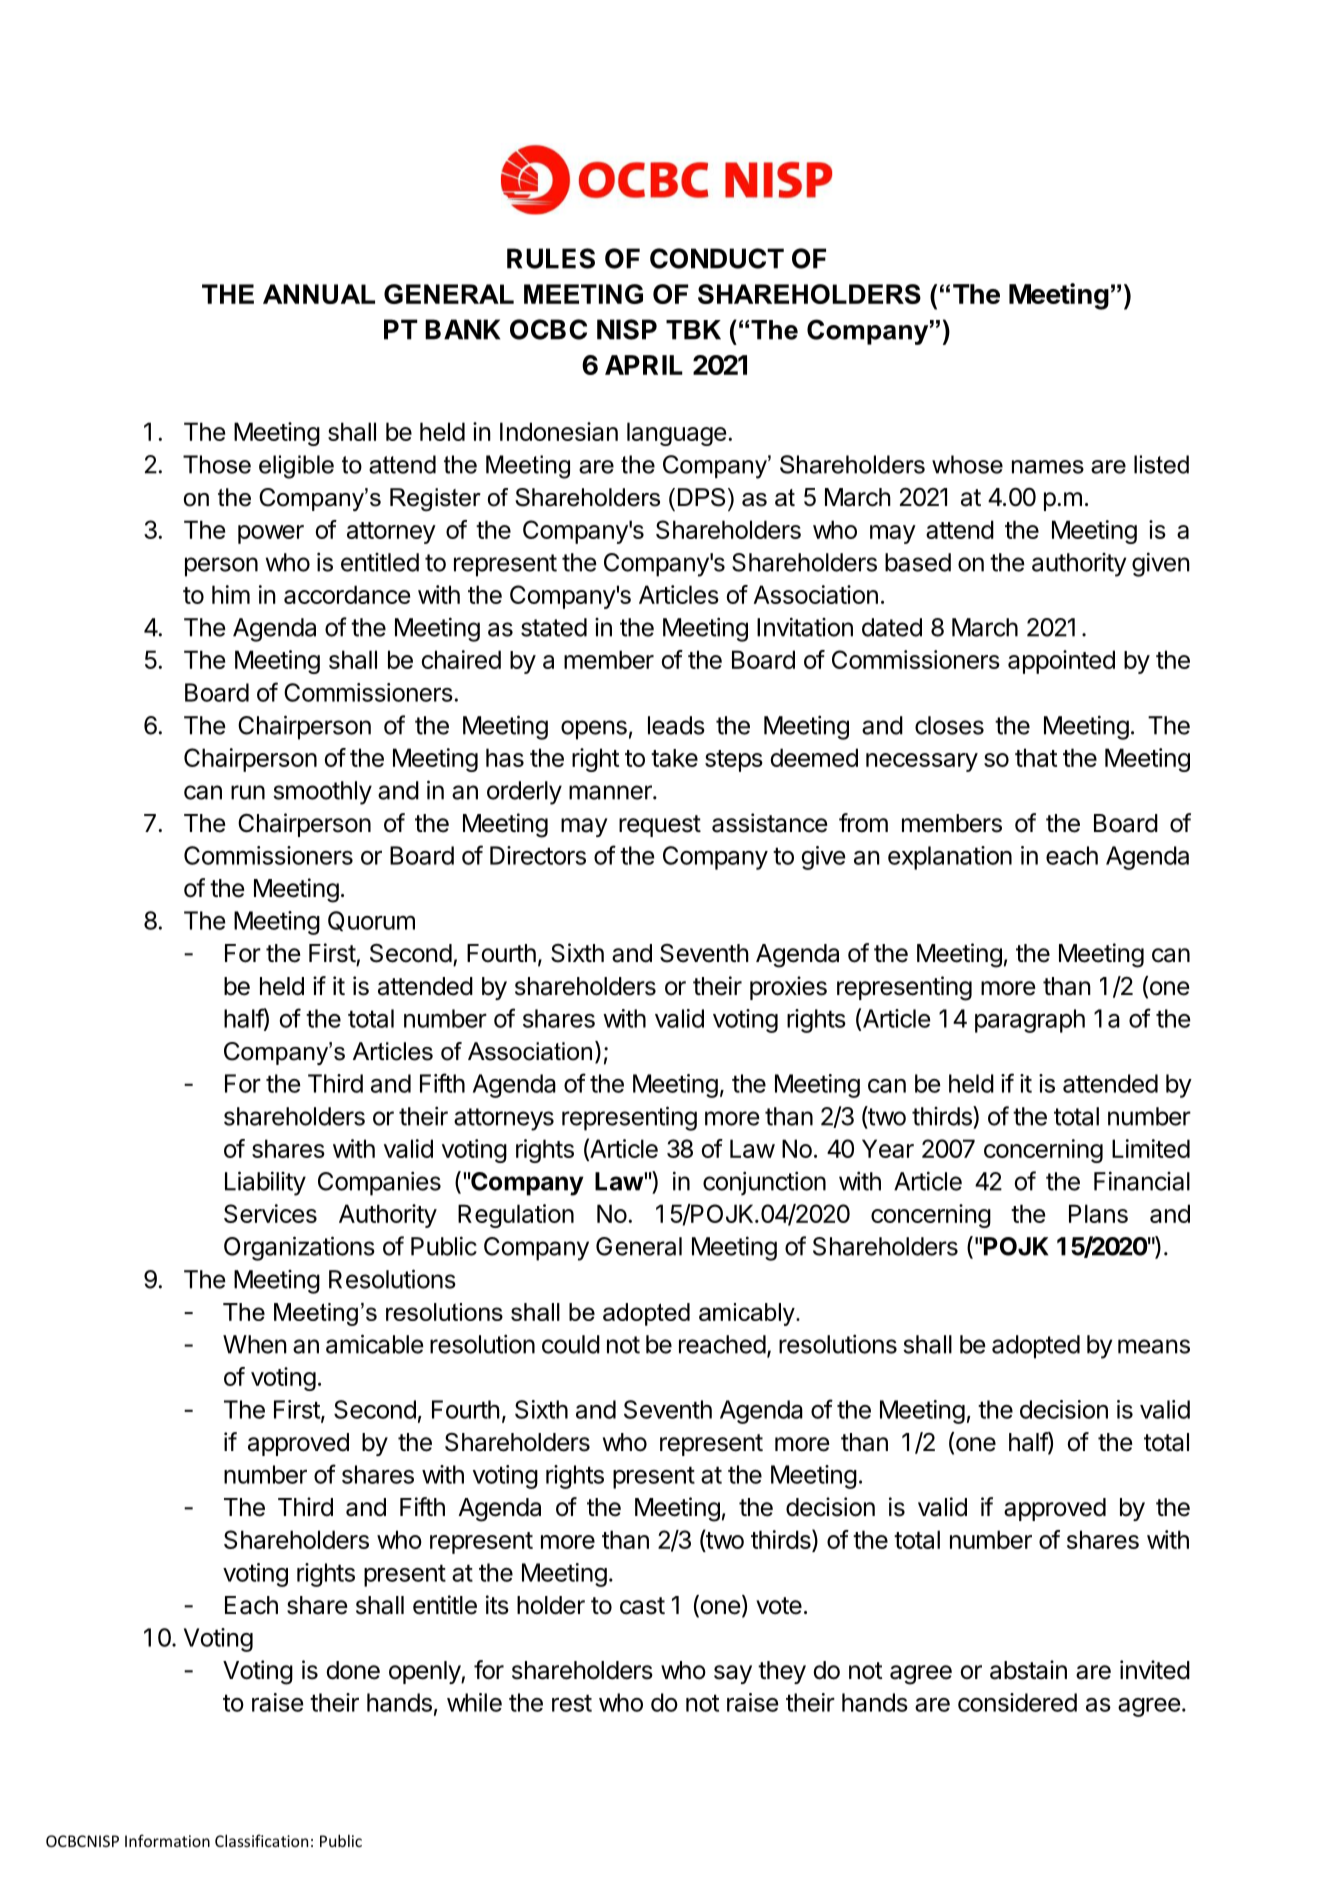  Describe the element at coordinates (1154, 1346) in the screenshot. I see `means` at that location.
